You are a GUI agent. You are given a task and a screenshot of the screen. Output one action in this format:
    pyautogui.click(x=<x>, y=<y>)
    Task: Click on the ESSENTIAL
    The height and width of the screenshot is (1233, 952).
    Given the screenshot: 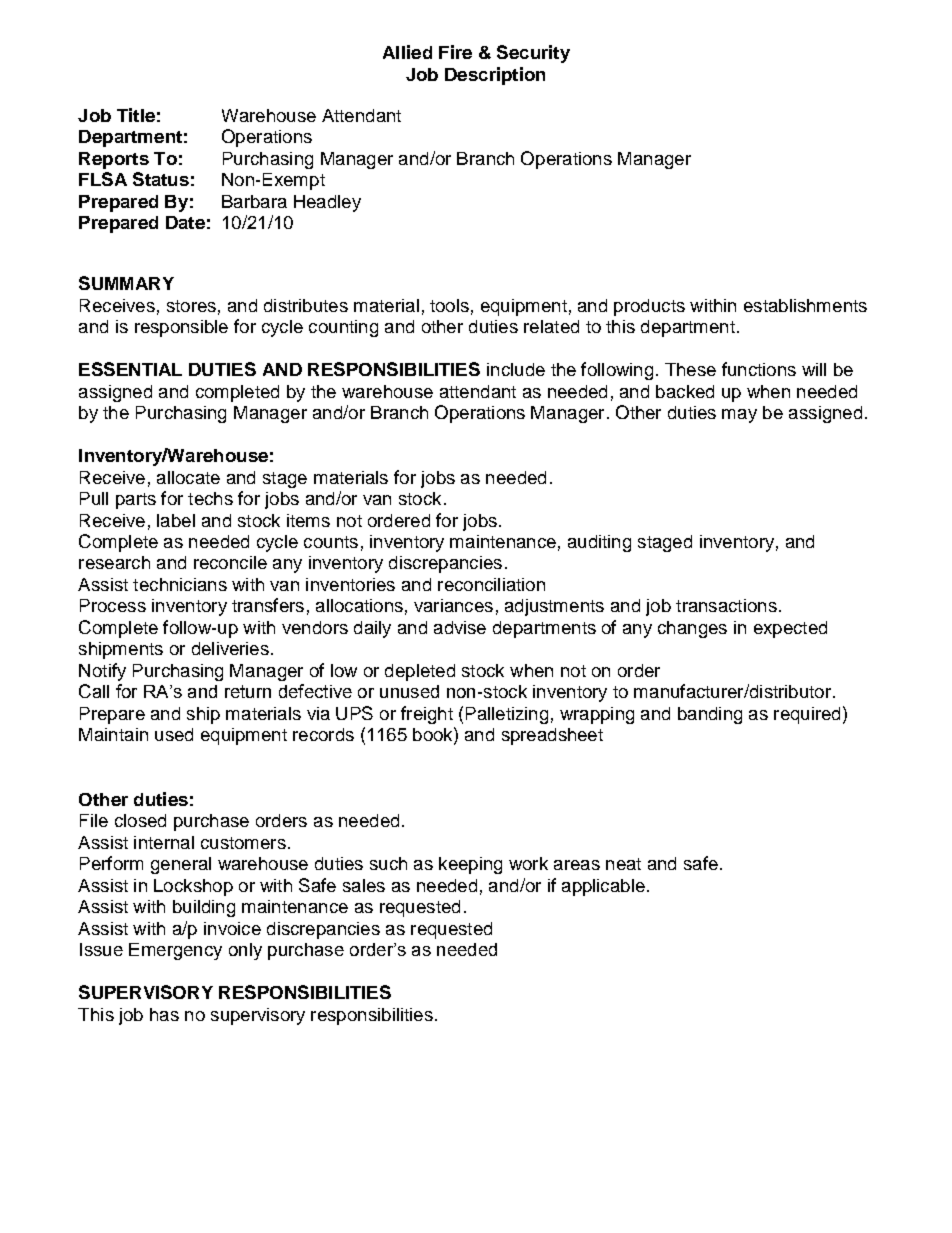 What is the action you would take?
    pyautogui.click(x=130, y=369)
